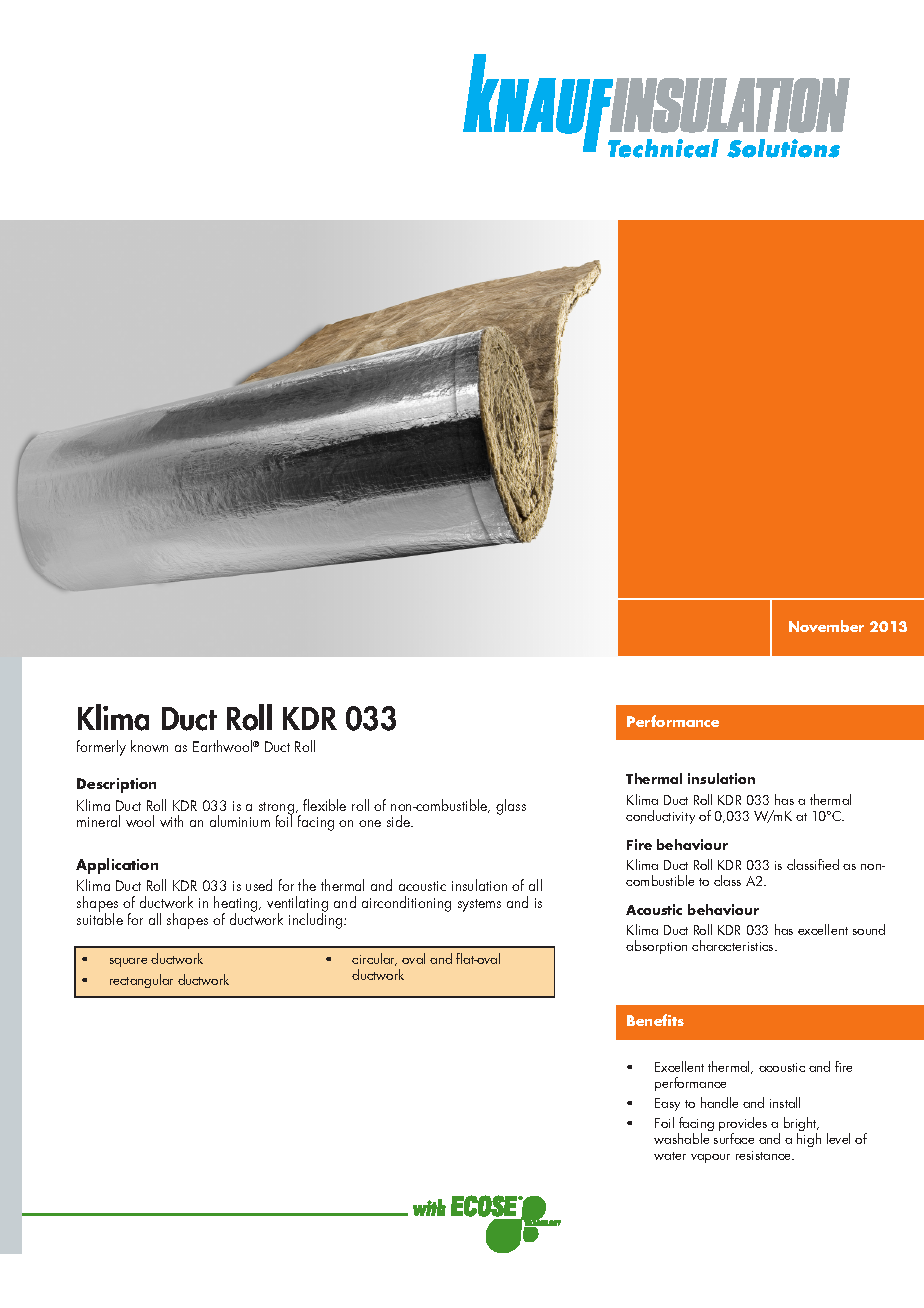 The width and height of the image is (924, 1308). Describe the element at coordinates (116, 785) in the image. I see `Description` at that location.
